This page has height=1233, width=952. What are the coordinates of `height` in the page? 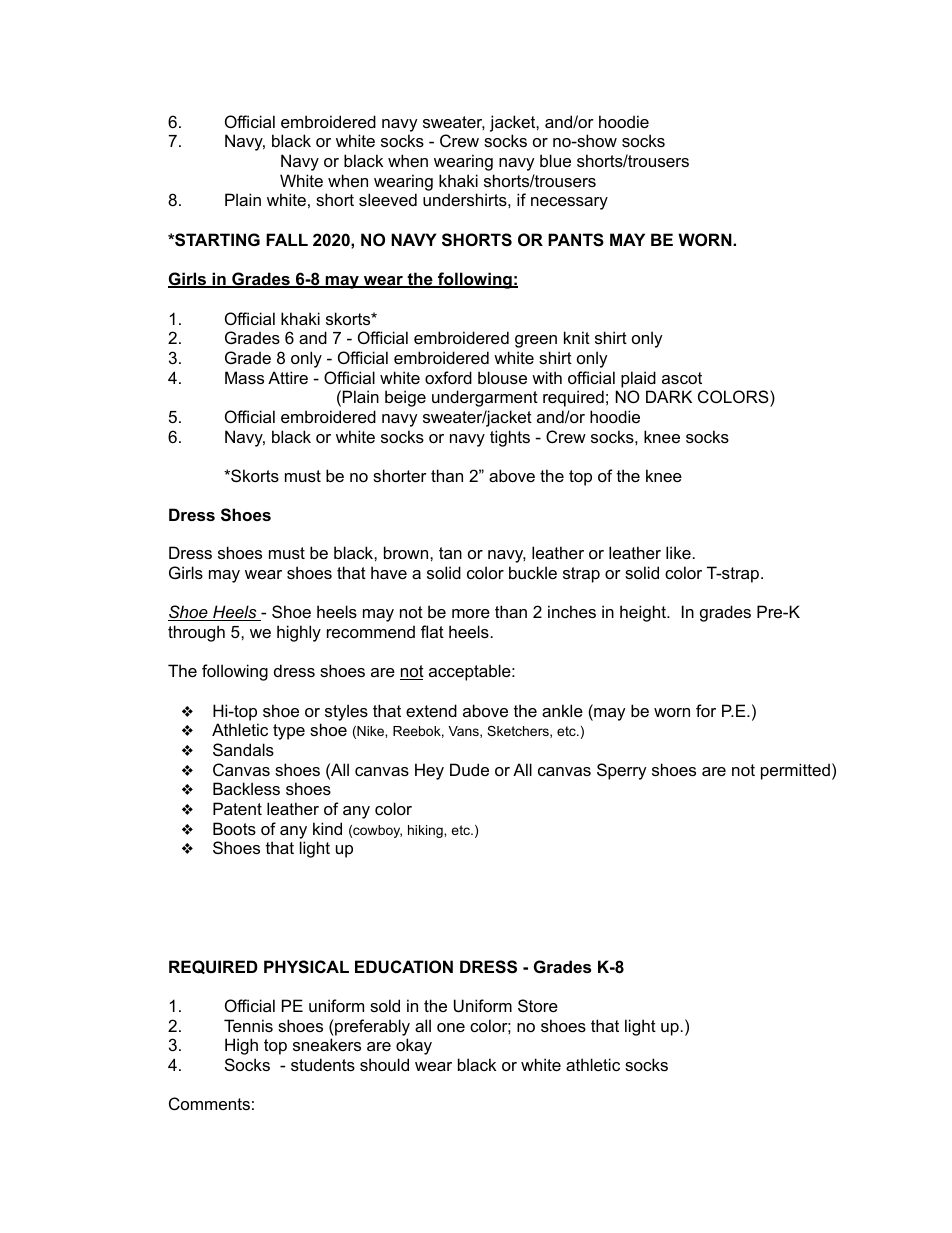 It's located at (644, 613).
